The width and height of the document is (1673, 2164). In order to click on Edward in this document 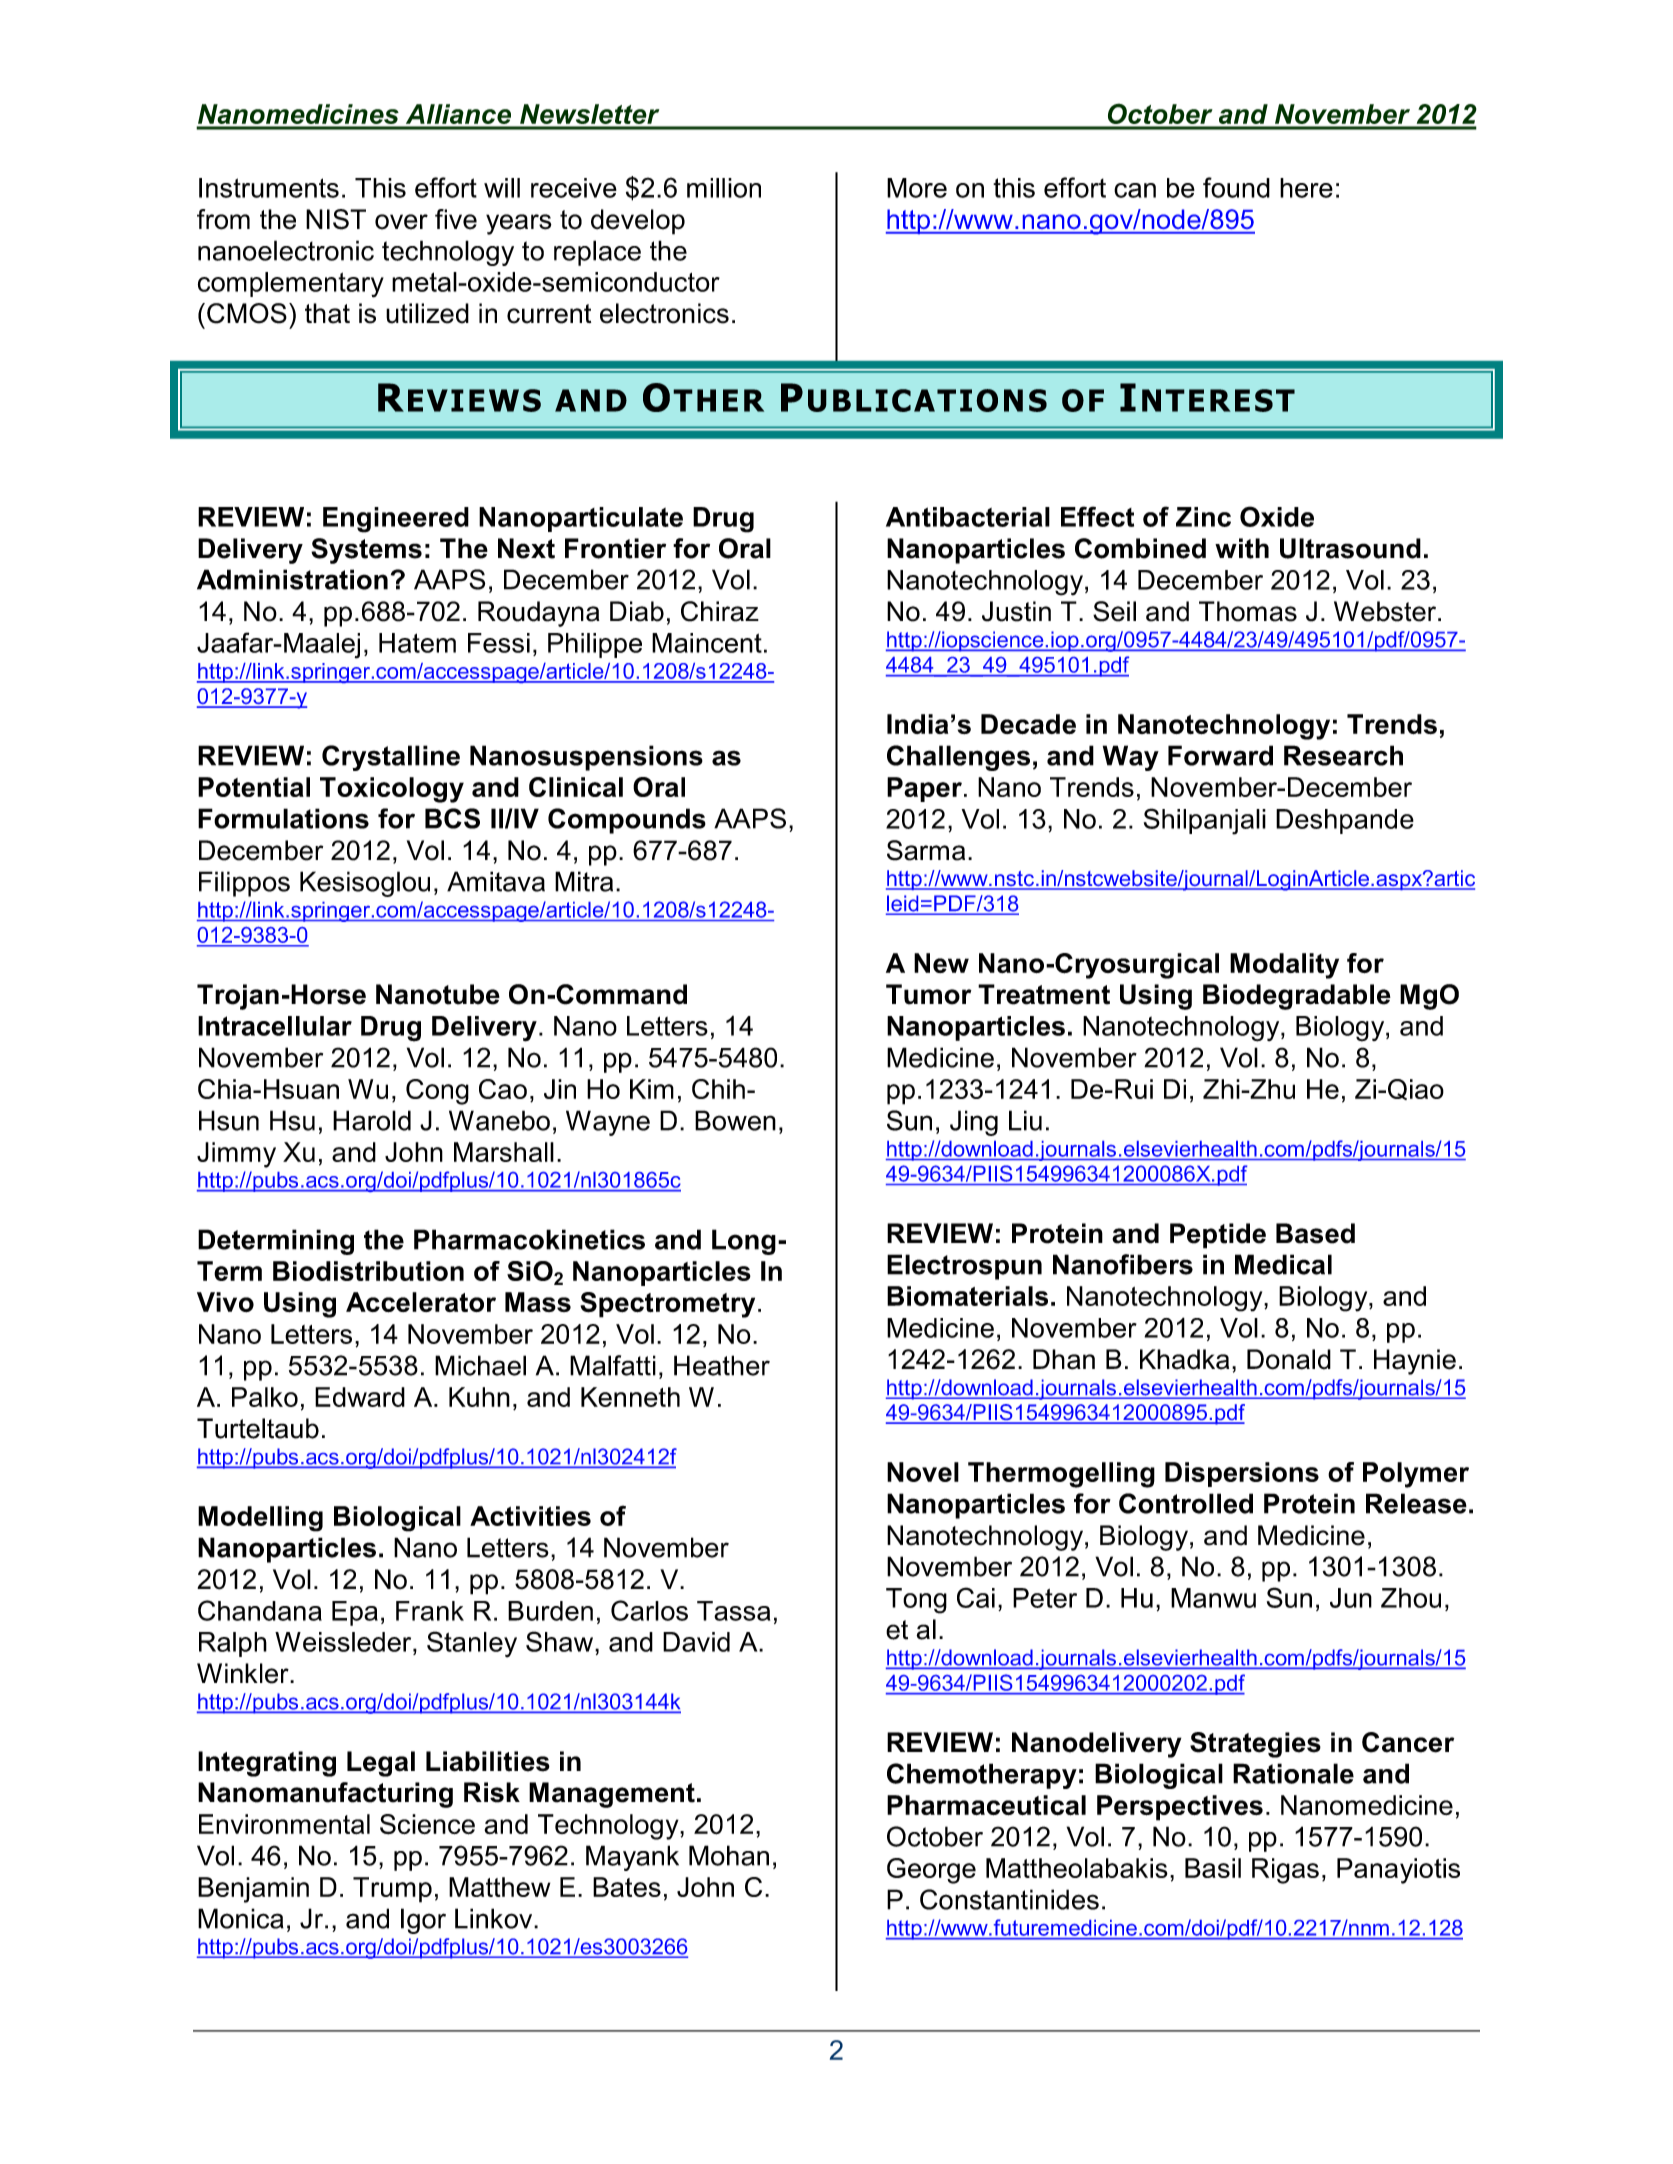, I will do `click(360, 1397)`.
